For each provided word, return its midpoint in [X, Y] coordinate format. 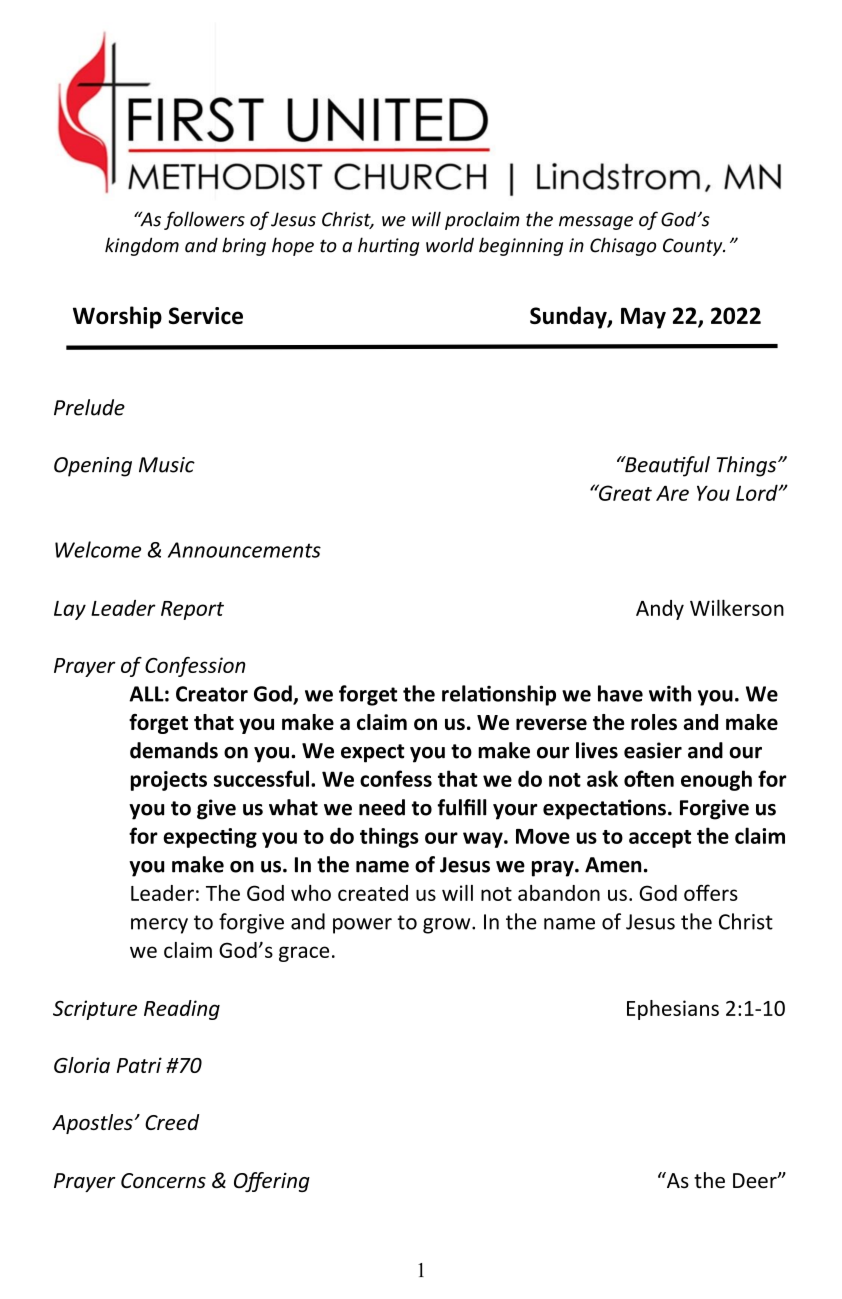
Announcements [244, 550]
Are [672, 493]
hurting [388, 246]
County [694, 247]
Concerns [163, 1181]
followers [204, 220]
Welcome [98, 549]
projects [169, 781]
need [382, 807]
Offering [272, 1182]
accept [660, 839]
